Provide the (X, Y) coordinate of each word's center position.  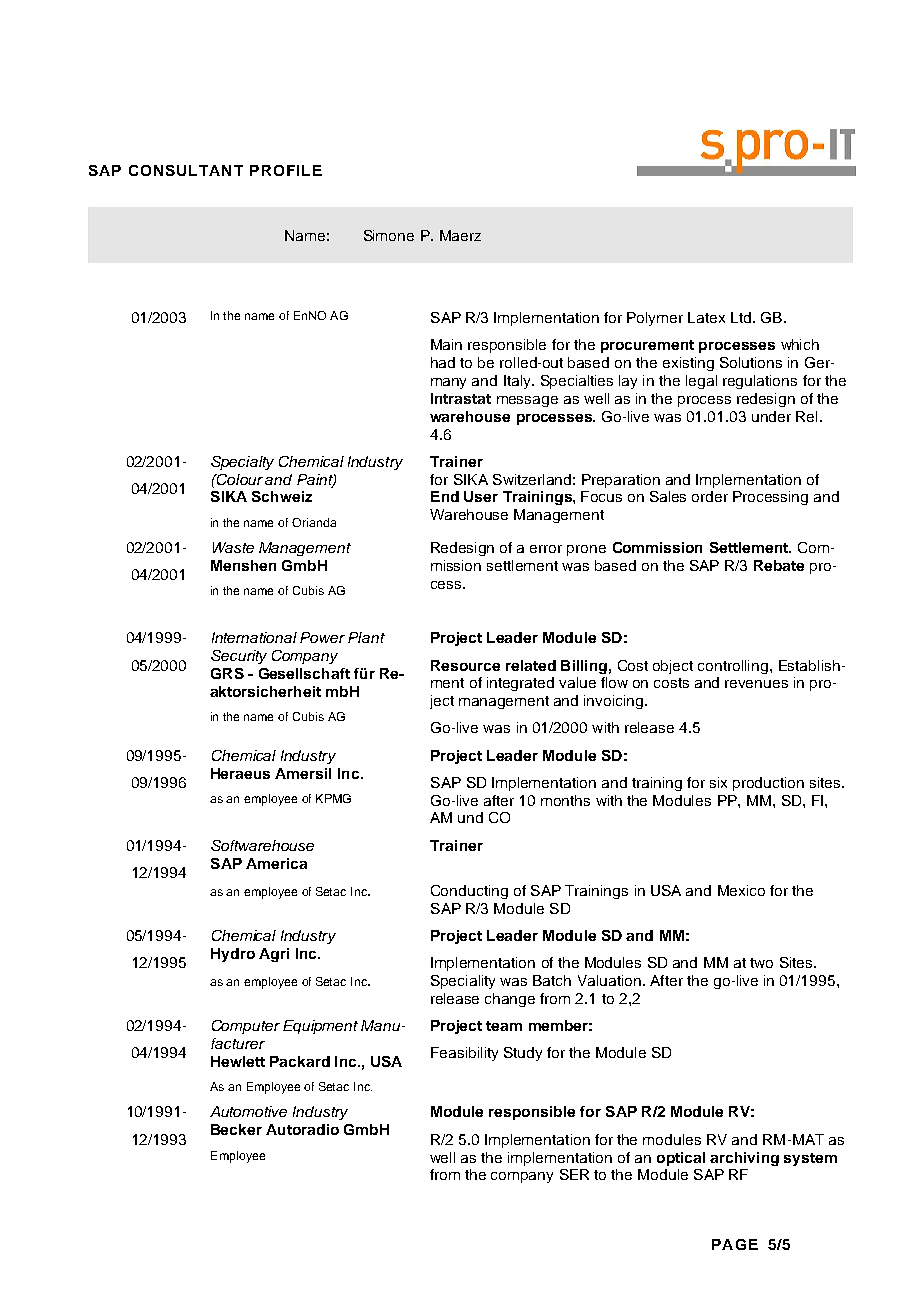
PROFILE (286, 170)
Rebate (779, 565)
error (546, 549)
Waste (233, 547)
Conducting (469, 892)
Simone (389, 235)
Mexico (741, 890)
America (276, 863)
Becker (236, 1129)
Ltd (741, 317)
